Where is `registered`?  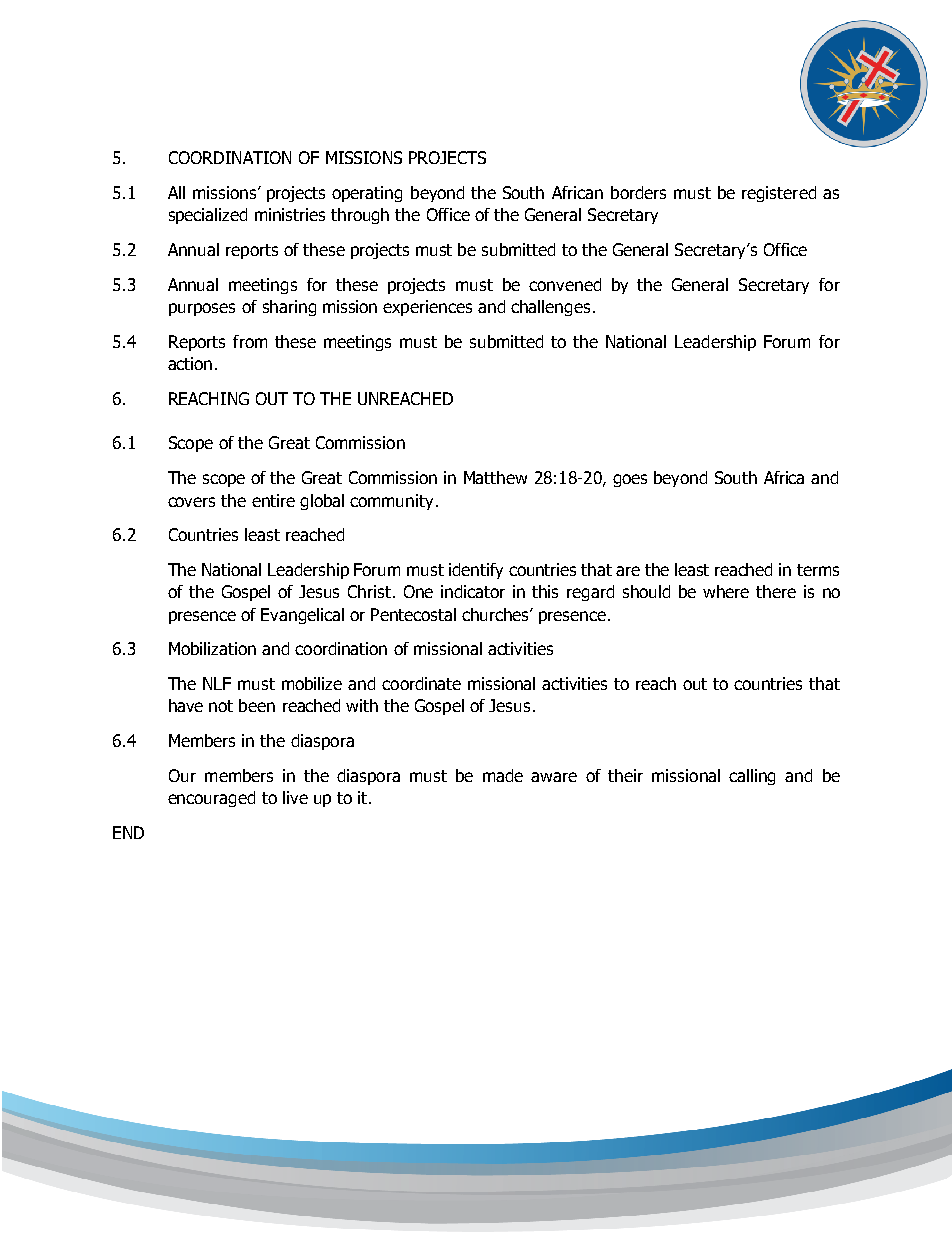
registered is located at coordinates (779, 194).
